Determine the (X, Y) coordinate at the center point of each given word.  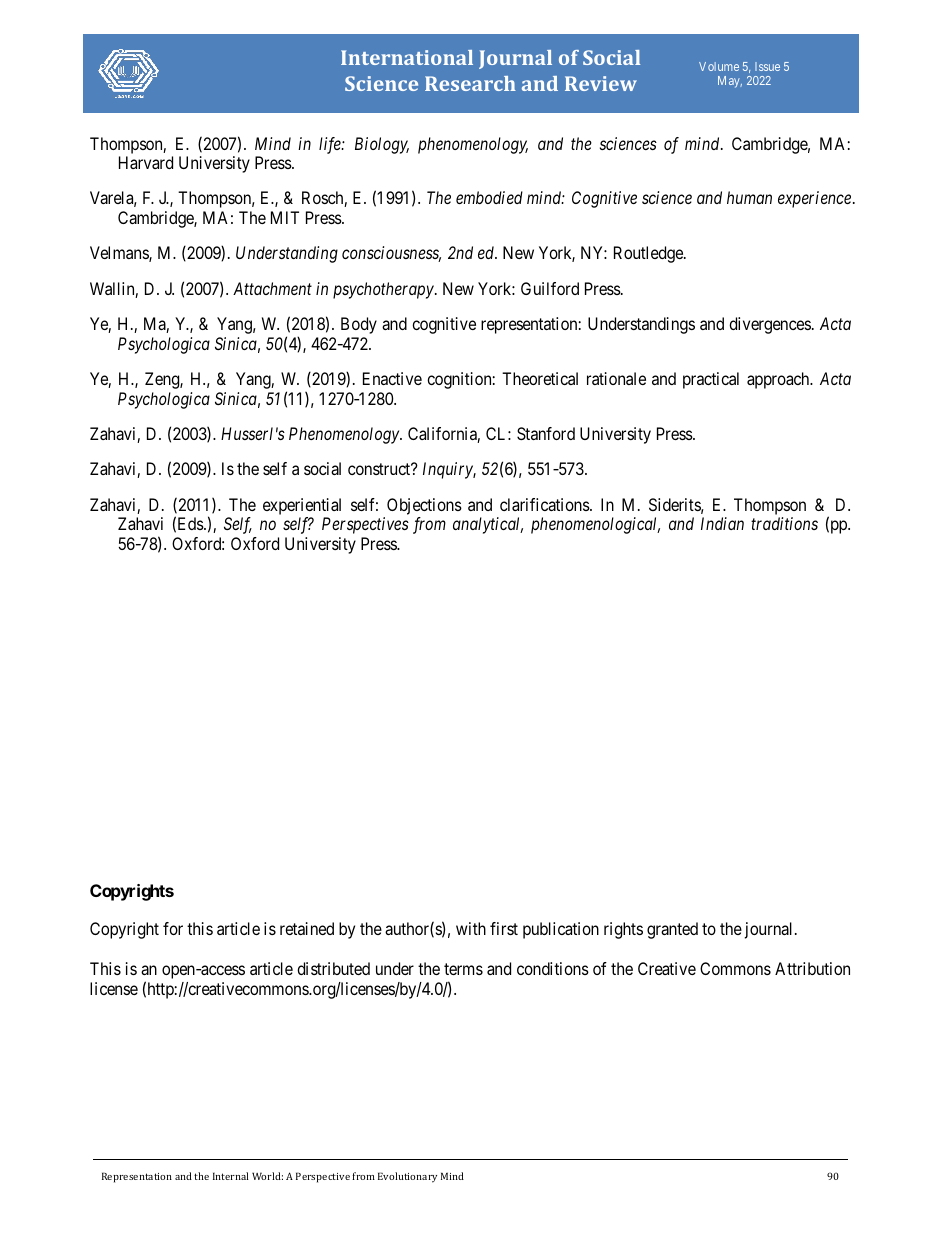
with (471, 928)
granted (672, 930)
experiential (302, 506)
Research (470, 83)
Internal (231, 1176)
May (730, 82)
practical (711, 380)
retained (307, 928)
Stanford (546, 433)
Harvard (146, 162)
